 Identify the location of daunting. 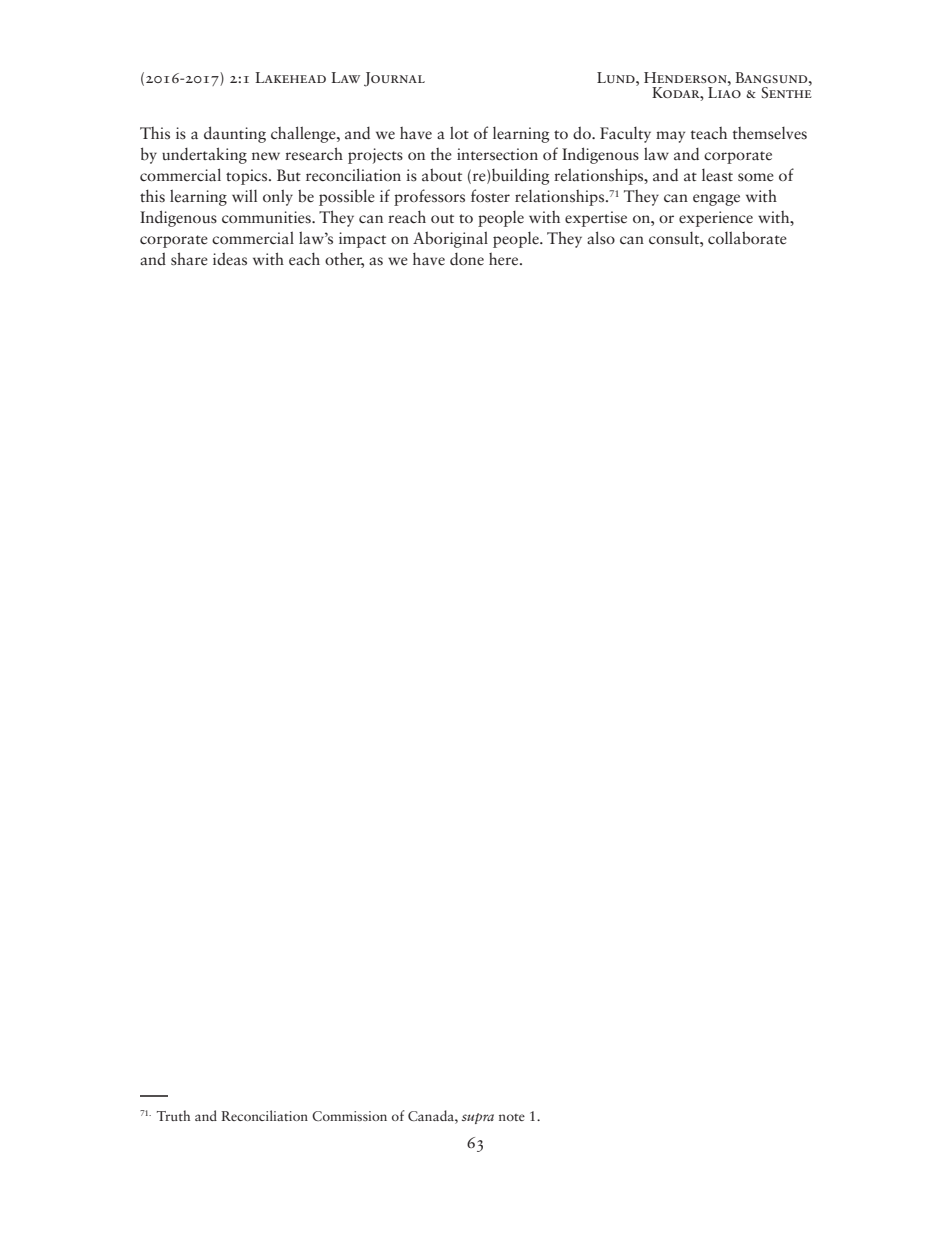
(235, 134).
